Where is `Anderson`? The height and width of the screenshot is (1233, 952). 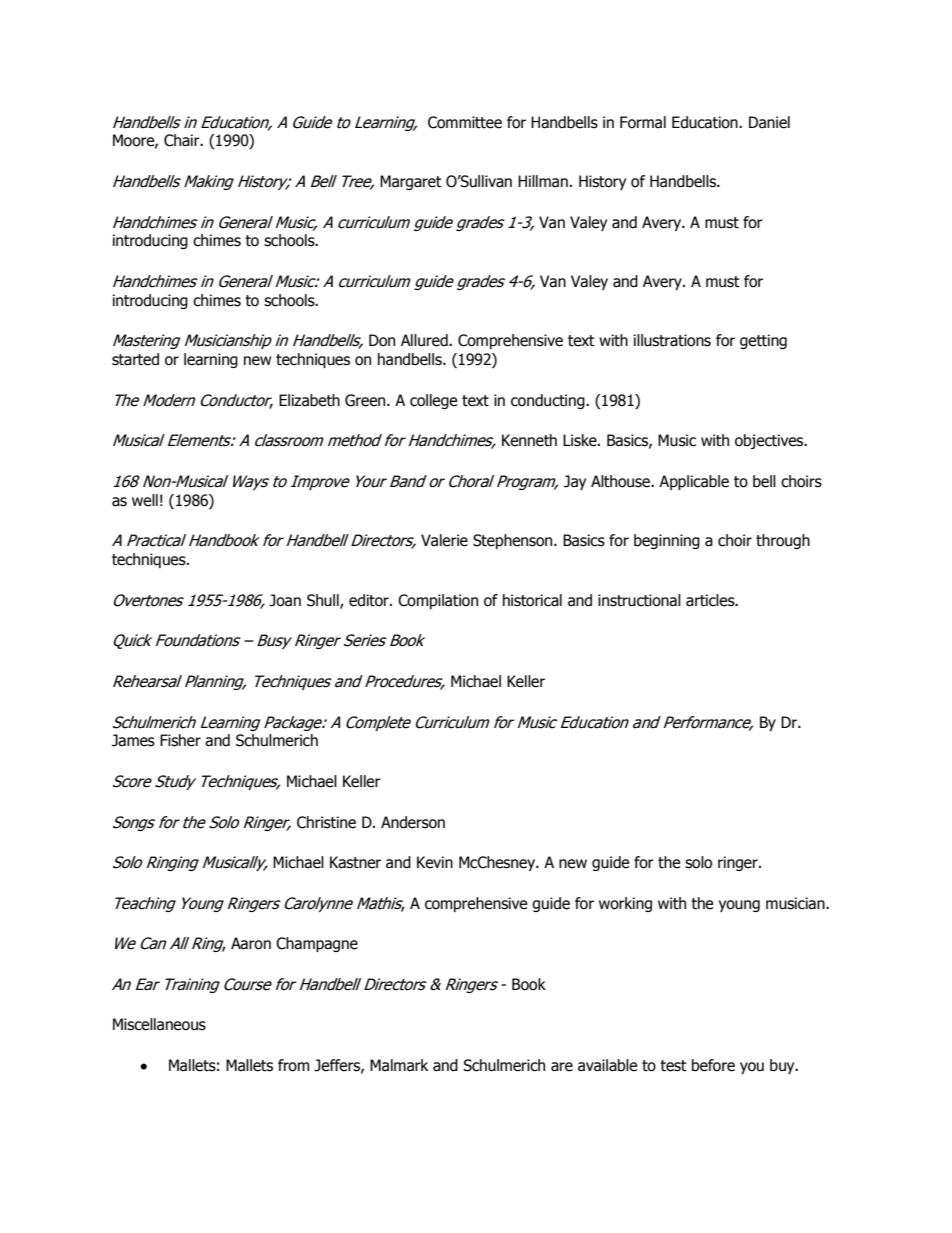
Anderson is located at coordinates (413, 822).
